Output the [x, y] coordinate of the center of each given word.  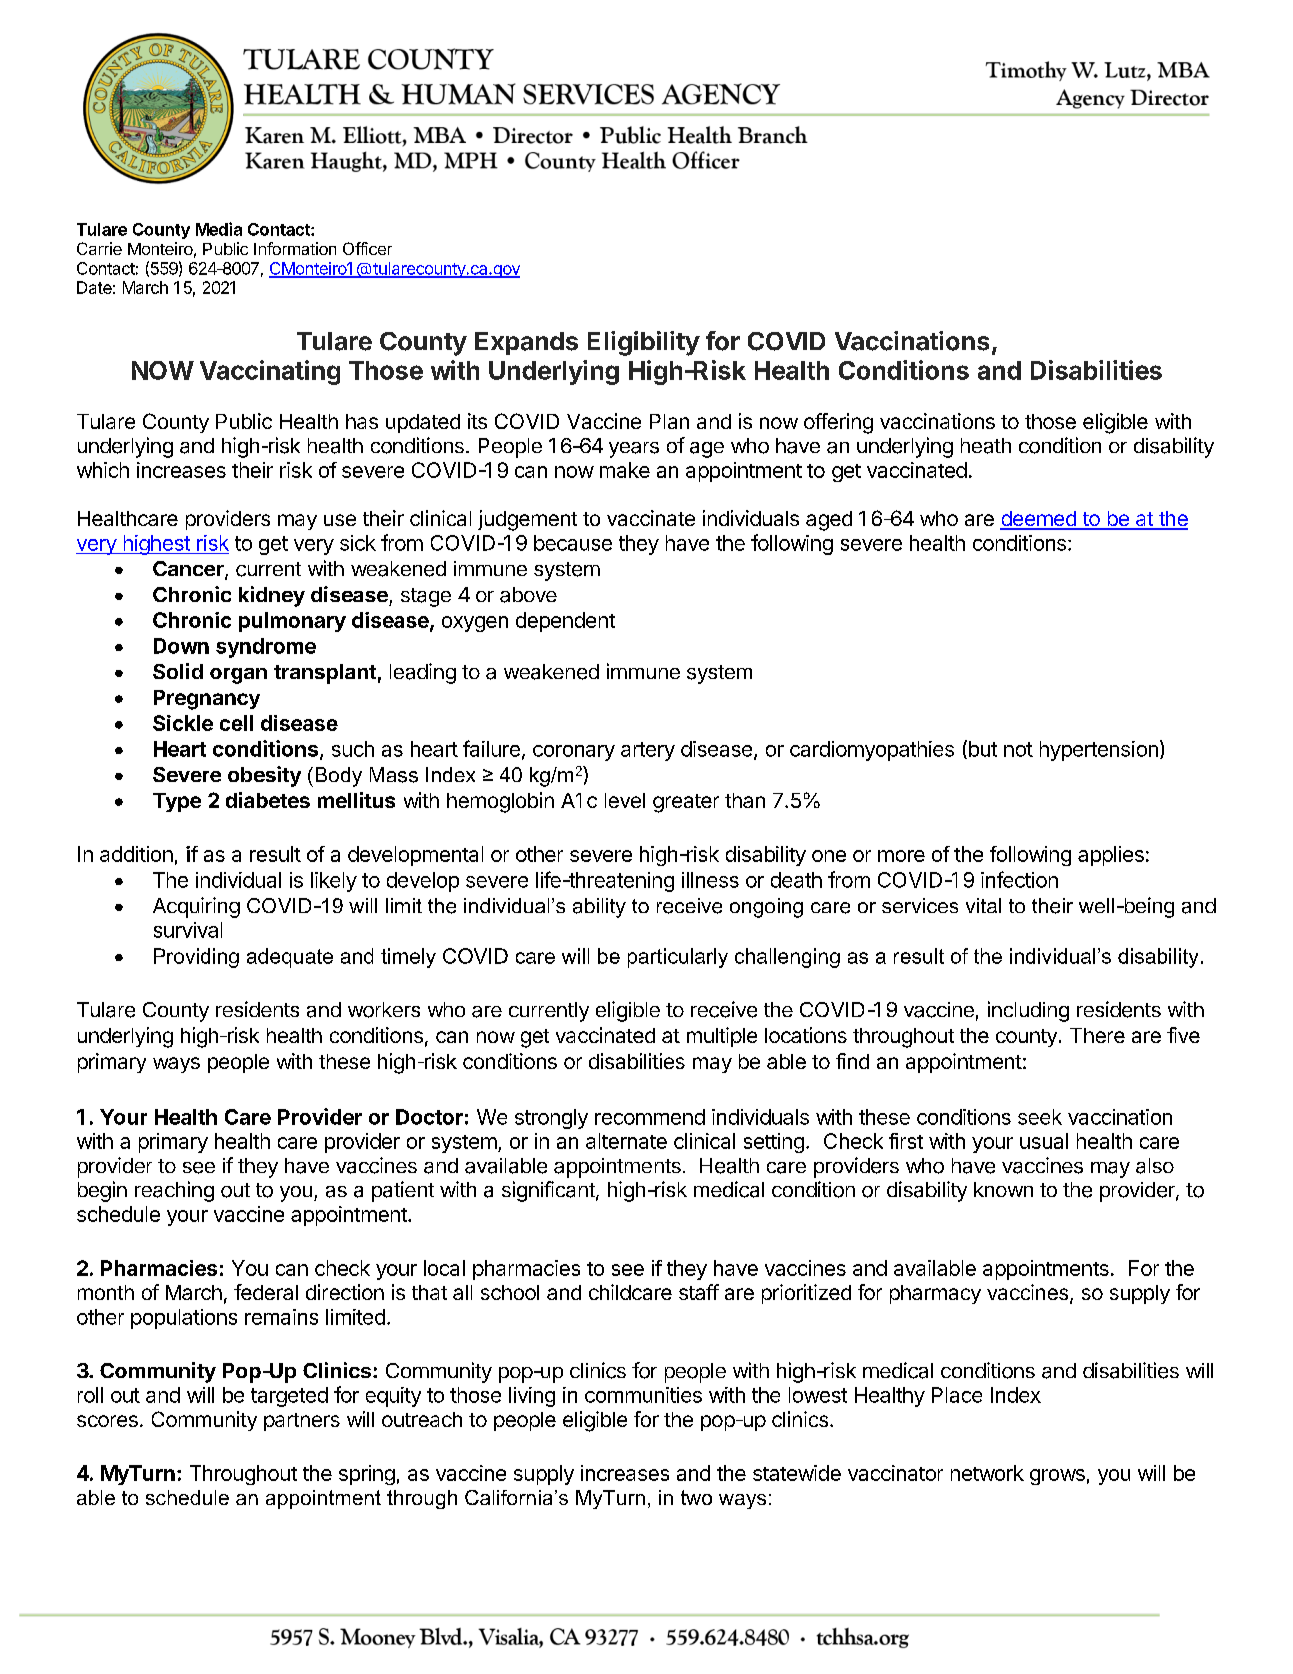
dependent [565, 622]
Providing [196, 958]
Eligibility [644, 343]
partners [302, 1422]
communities [643, 1395]
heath [986, 446]
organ [238, 676]
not [1018, 749]
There [1097, 1035]
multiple [722, 1037]
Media [219, 229]
